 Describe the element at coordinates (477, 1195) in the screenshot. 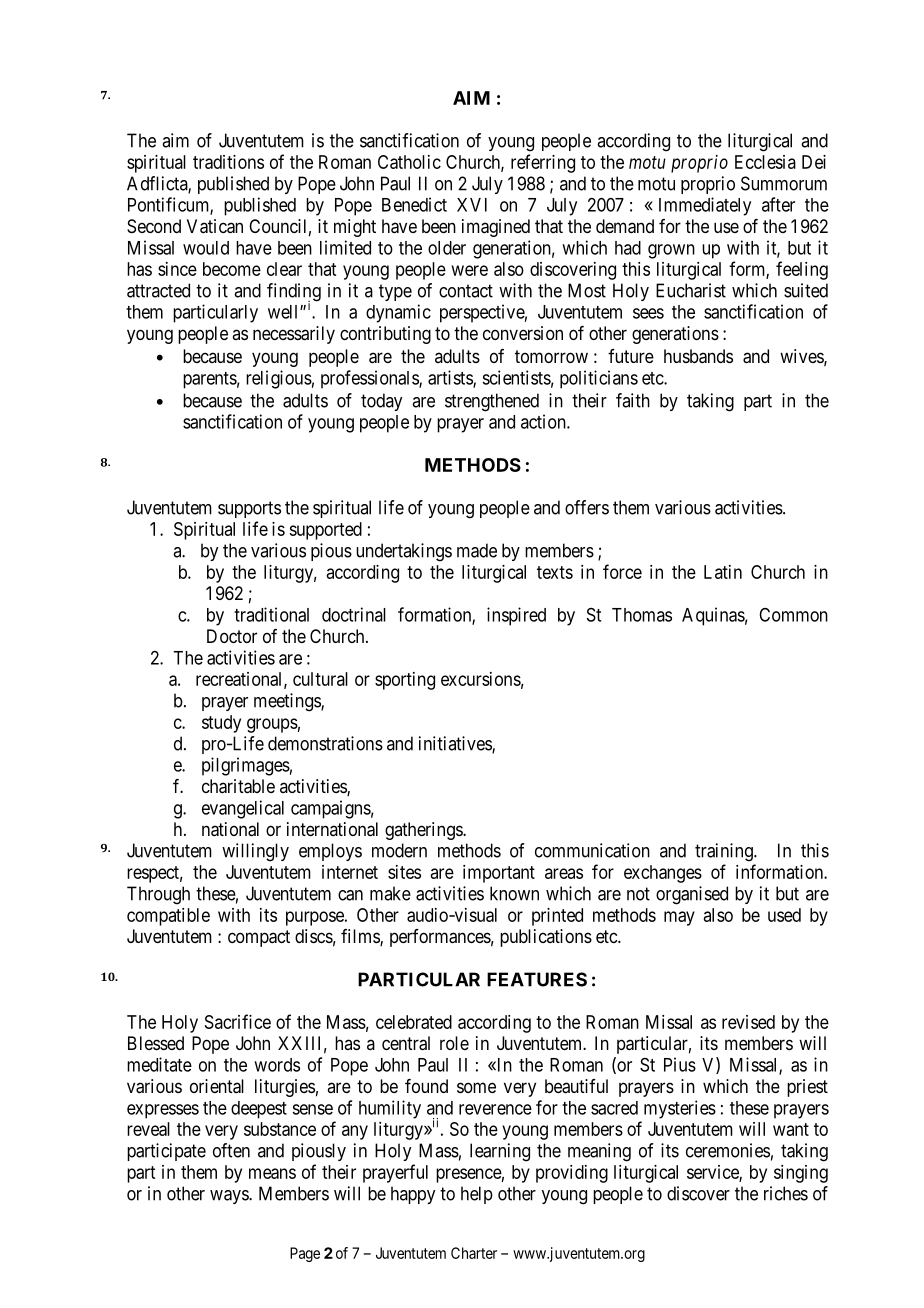

I see `help` at that location.
